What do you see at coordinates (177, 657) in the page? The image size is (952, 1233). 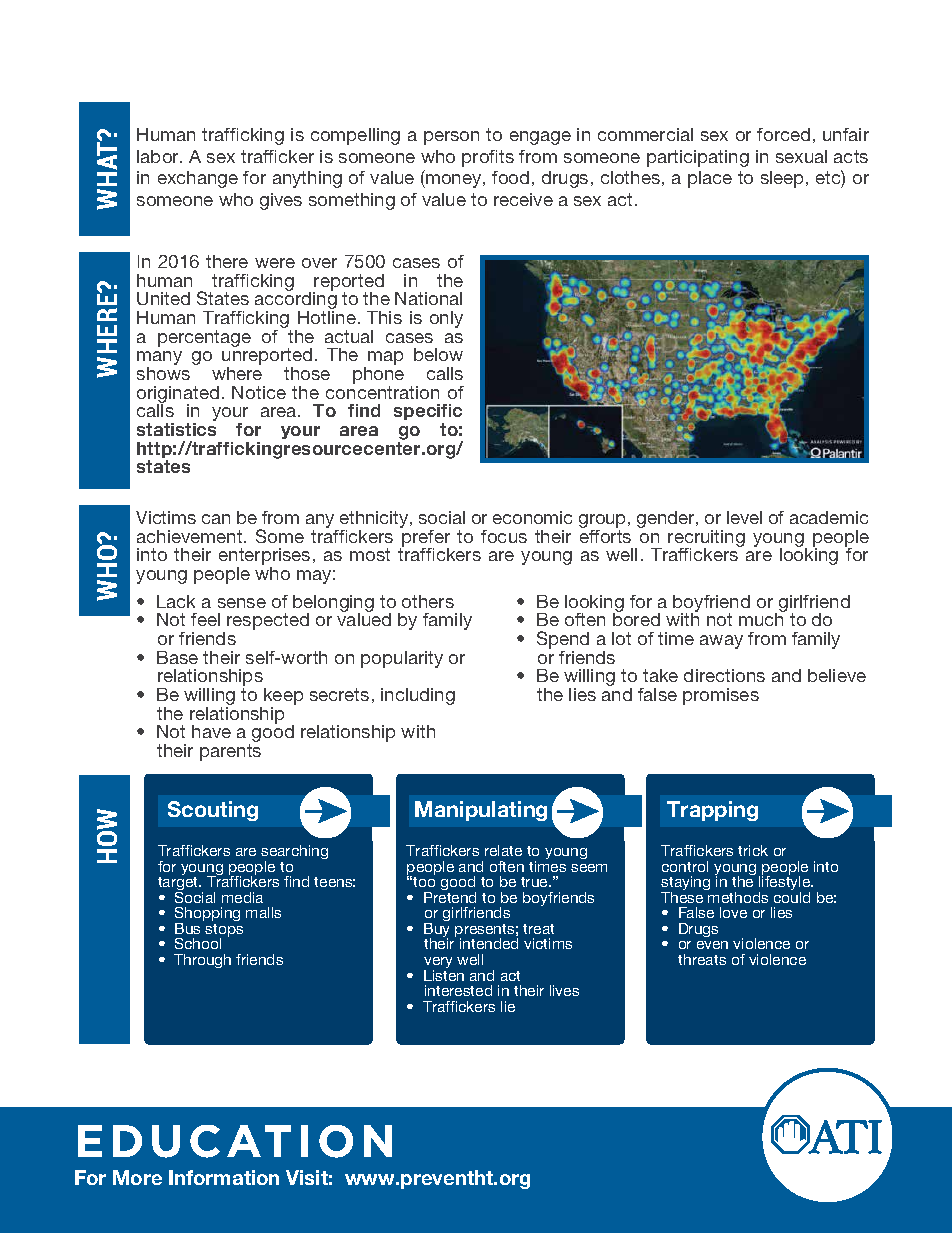 I see `Base` at bounding box center [177, 657].
